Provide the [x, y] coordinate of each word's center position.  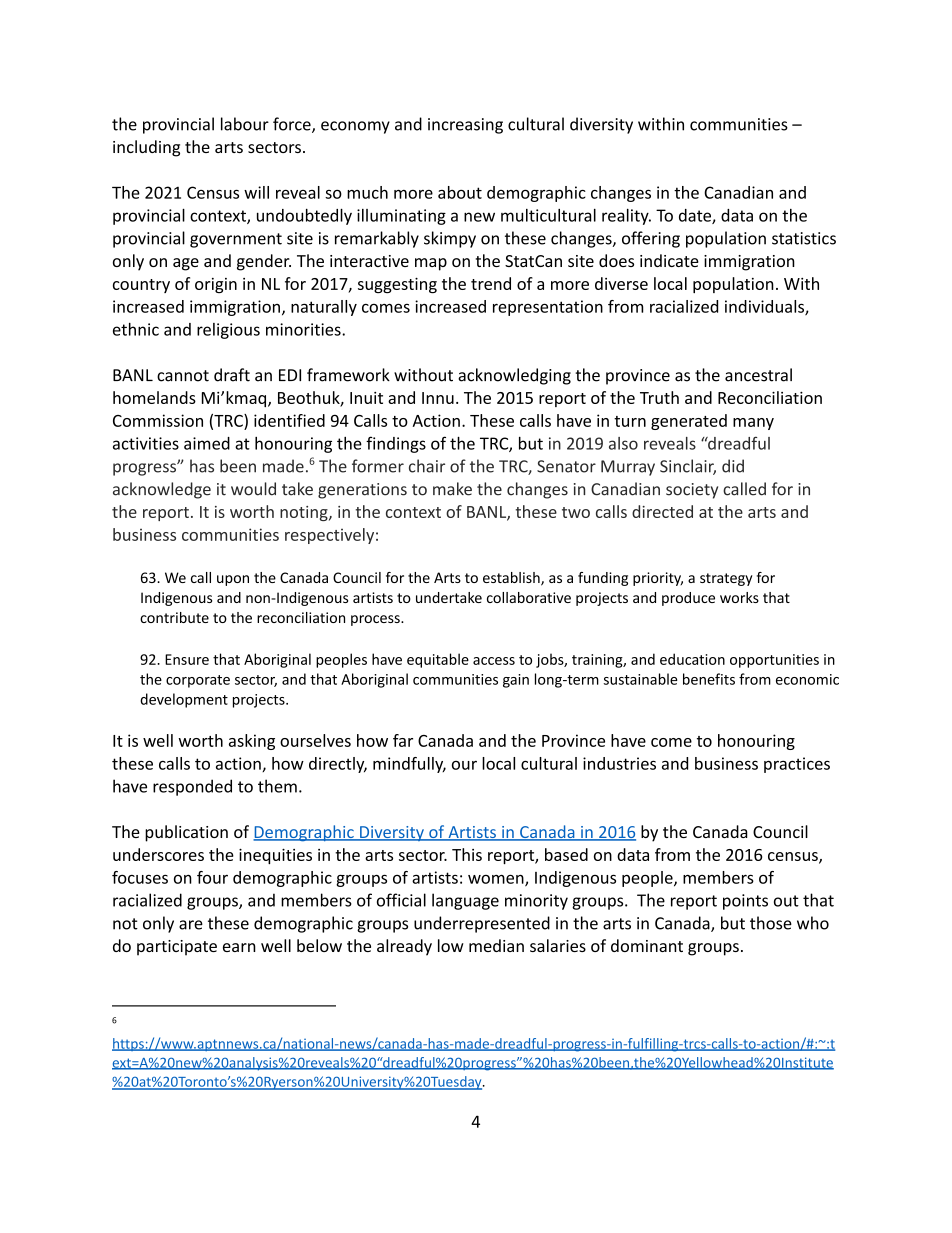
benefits [709, 679]
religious [228, 331]
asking [252, 742]
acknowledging [514, 376]
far [403, 740]
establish [512, 579]
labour [245, 124]
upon [233, 580]
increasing [465, 126]
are [191, 925]
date [696, 216]
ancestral [758, 375]
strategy [726, 579]
